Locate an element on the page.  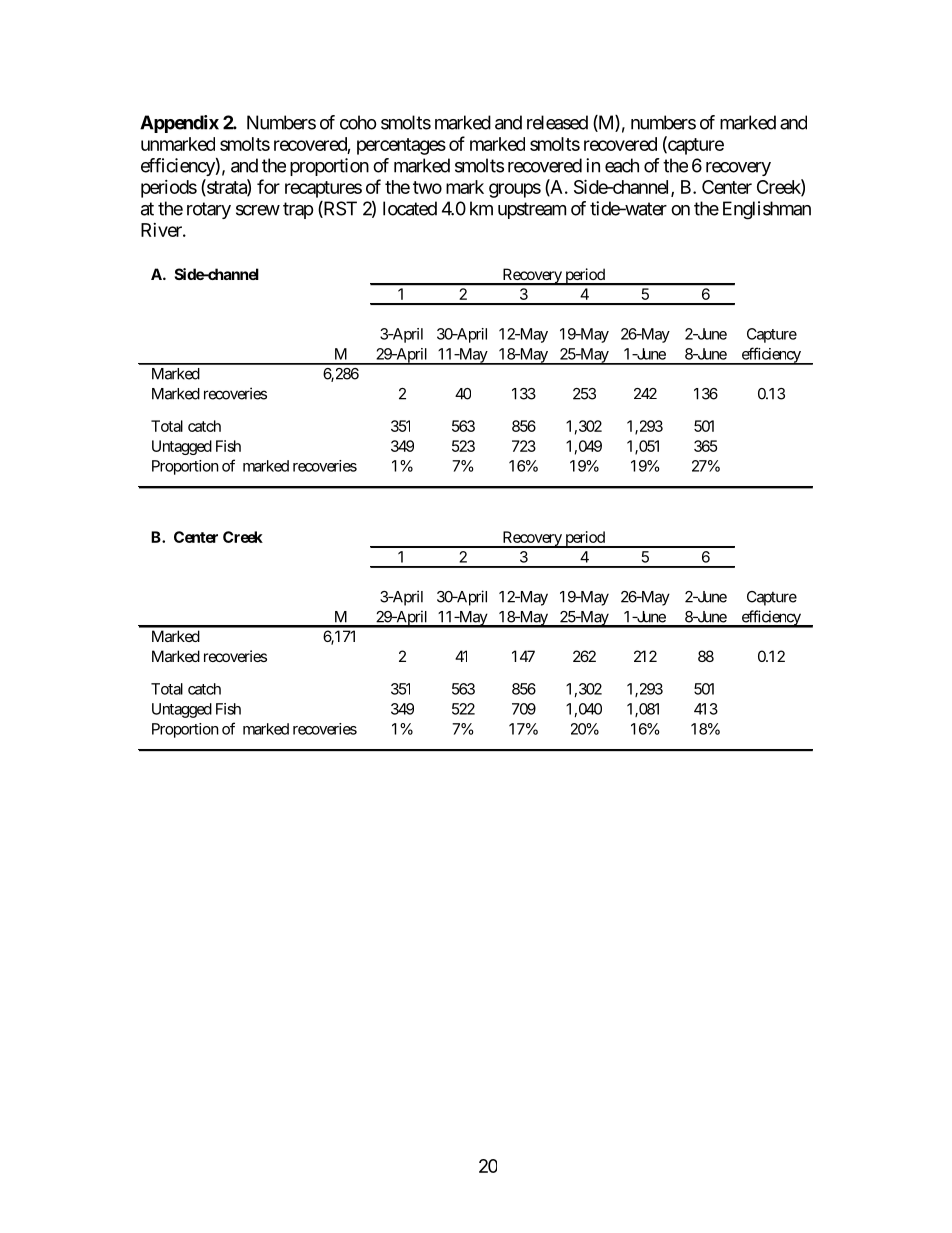
located is located at coordinates (410, 208).
